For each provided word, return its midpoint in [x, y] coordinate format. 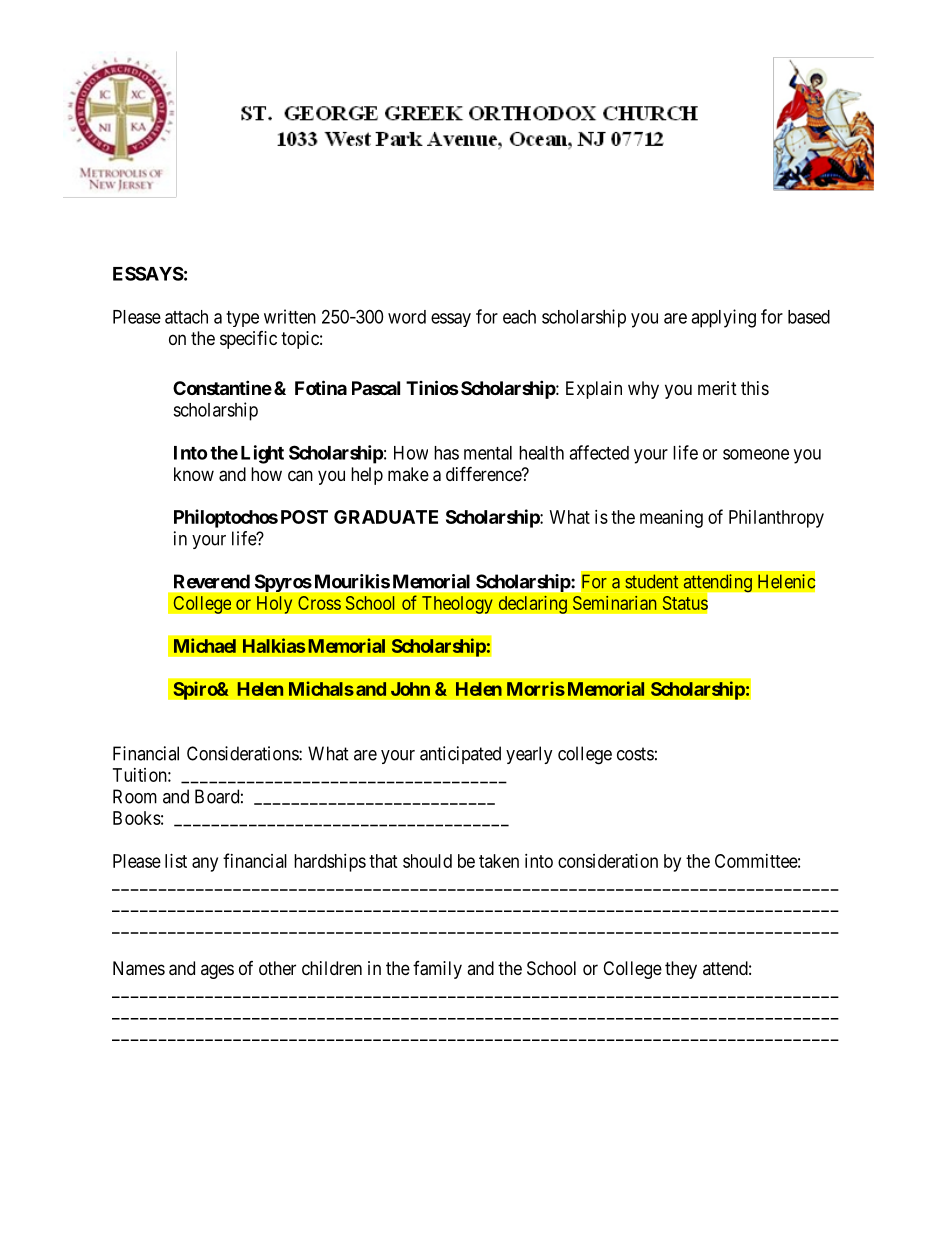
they [681, 970]
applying [723, 318]
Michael [205, 645]
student [651, 581]
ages [217, 971]
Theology [457, 605]
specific [248, 340]
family [437, 970]
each [519, 317]
